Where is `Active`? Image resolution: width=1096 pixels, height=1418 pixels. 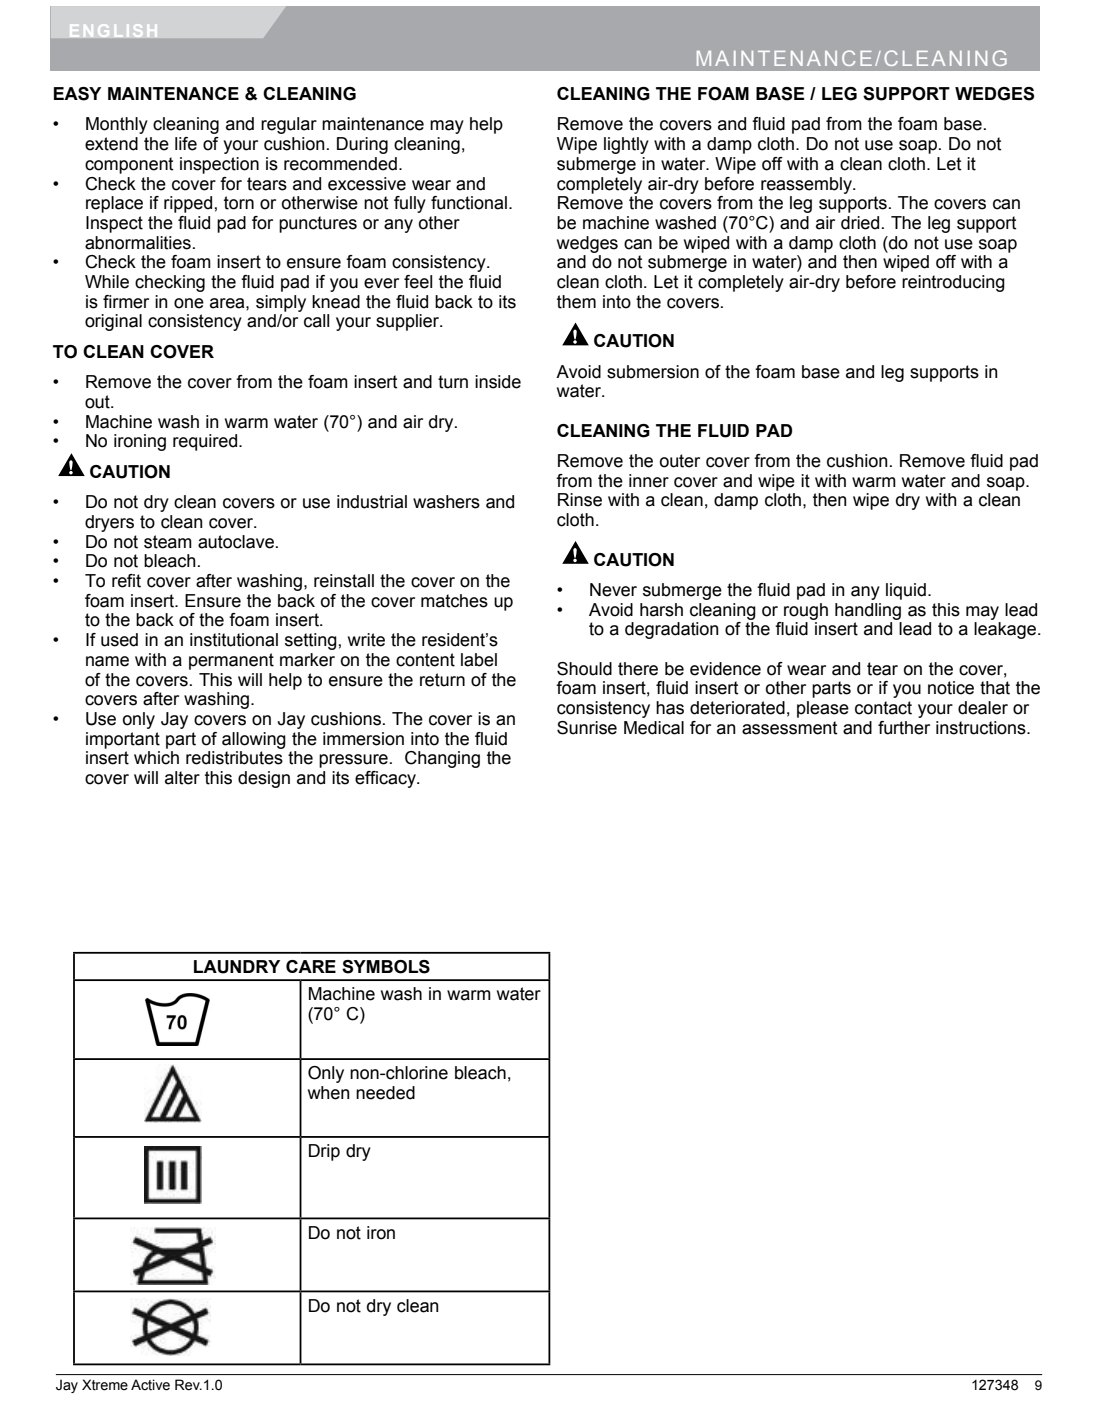
Active is located at coordinates (150, 1385).
